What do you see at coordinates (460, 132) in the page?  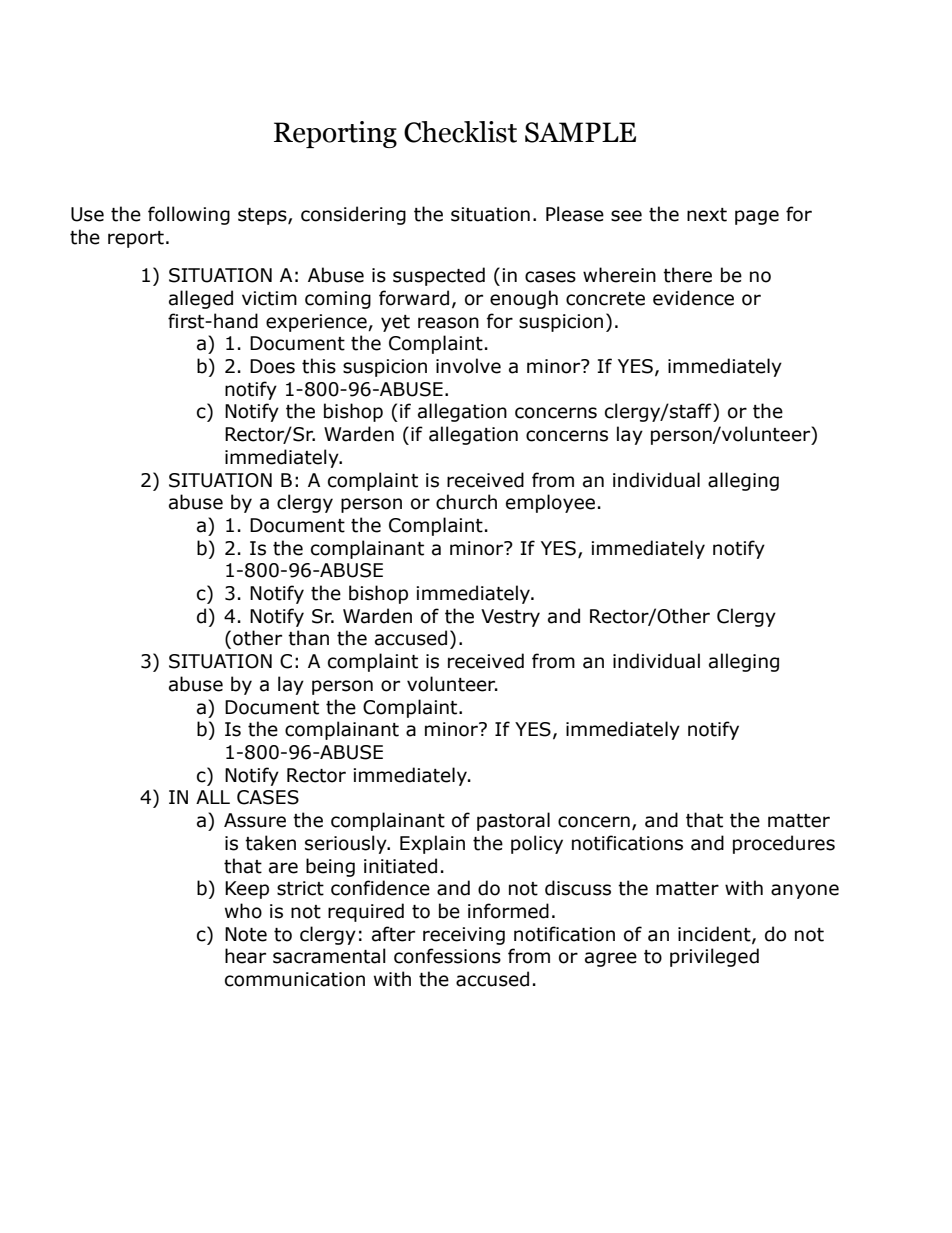 I see `Checklist` at bounding box center [460, 132].
